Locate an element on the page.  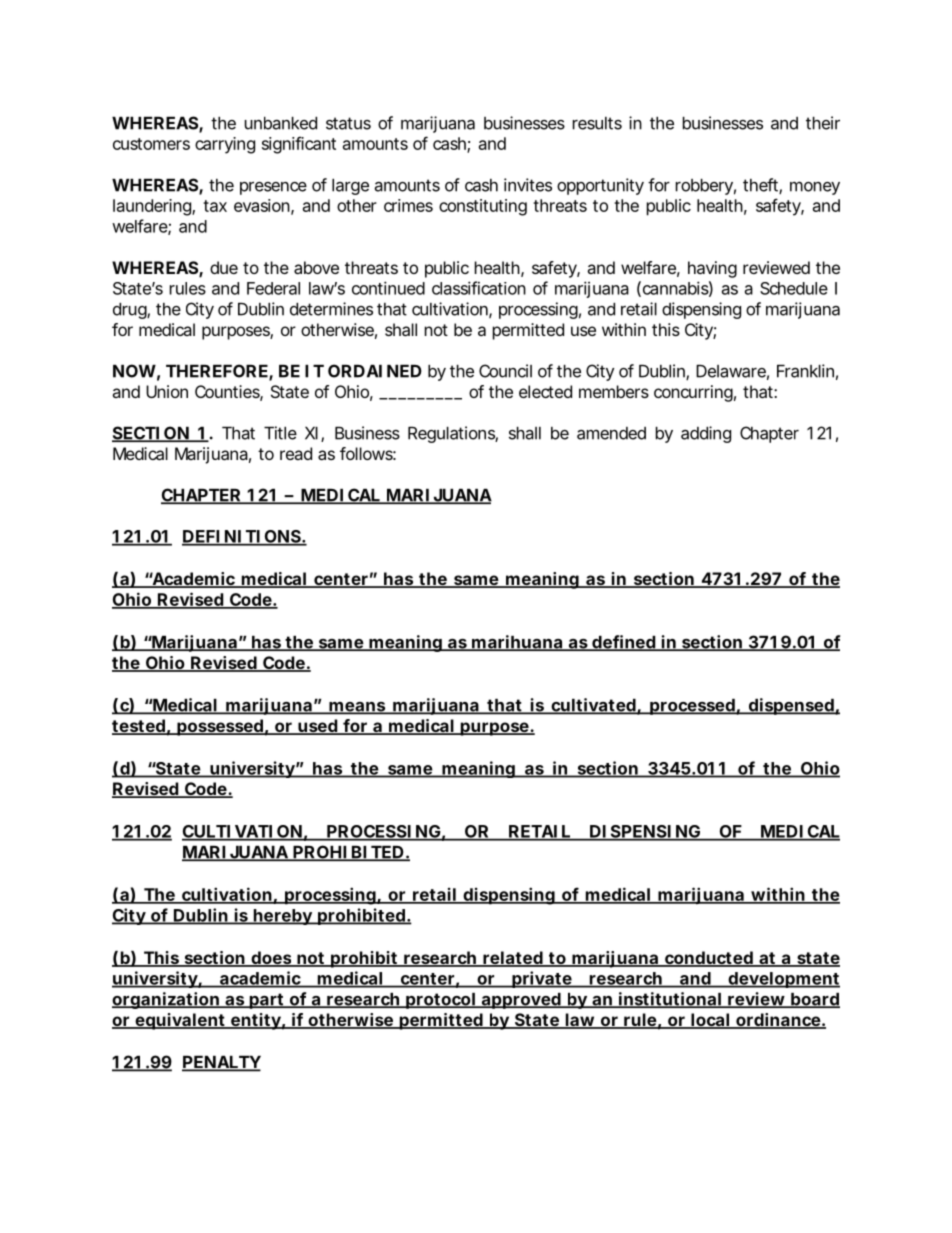
theft is located at coordinates (761, 186).
